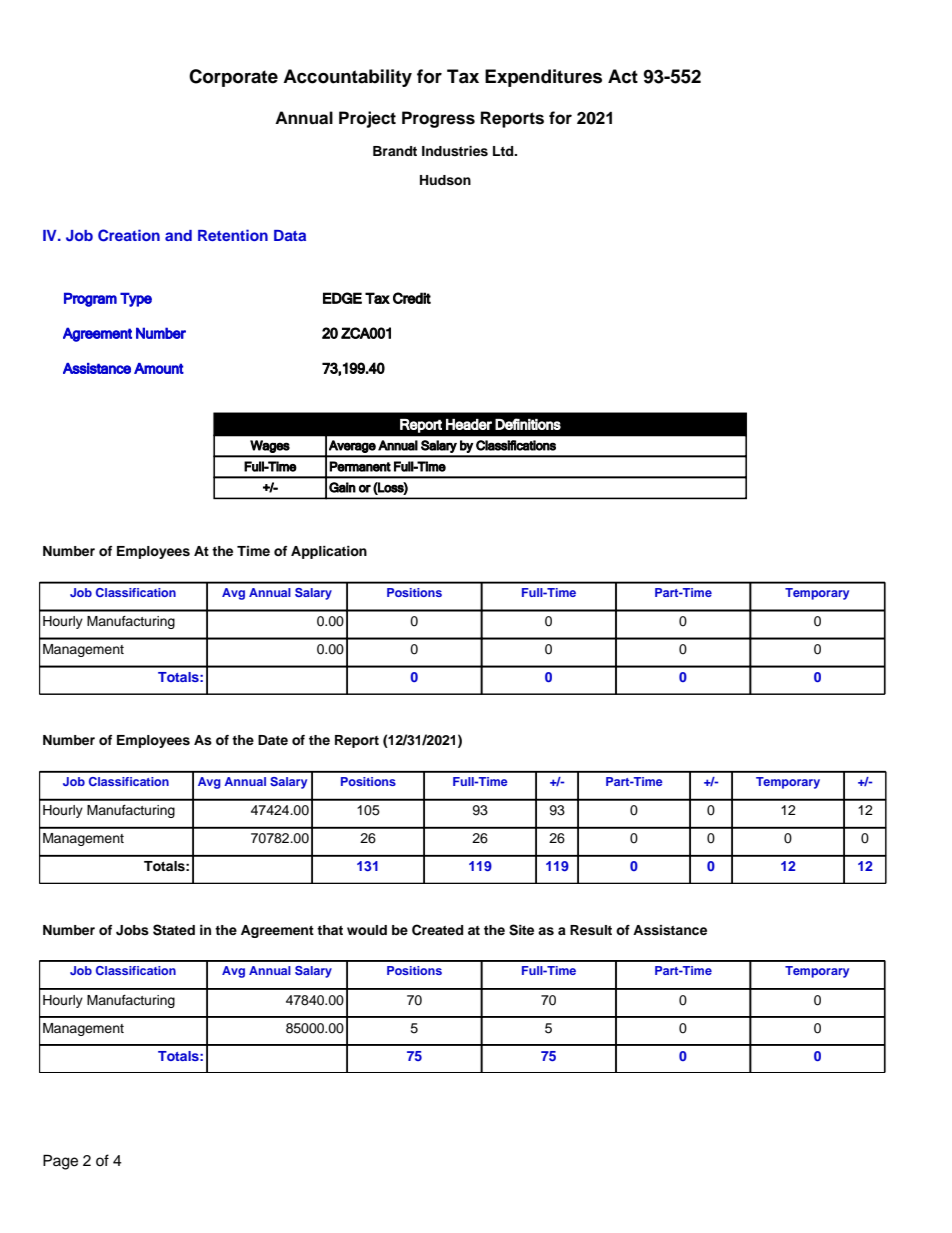  I want to click on Accountability, so click(347, 78).
